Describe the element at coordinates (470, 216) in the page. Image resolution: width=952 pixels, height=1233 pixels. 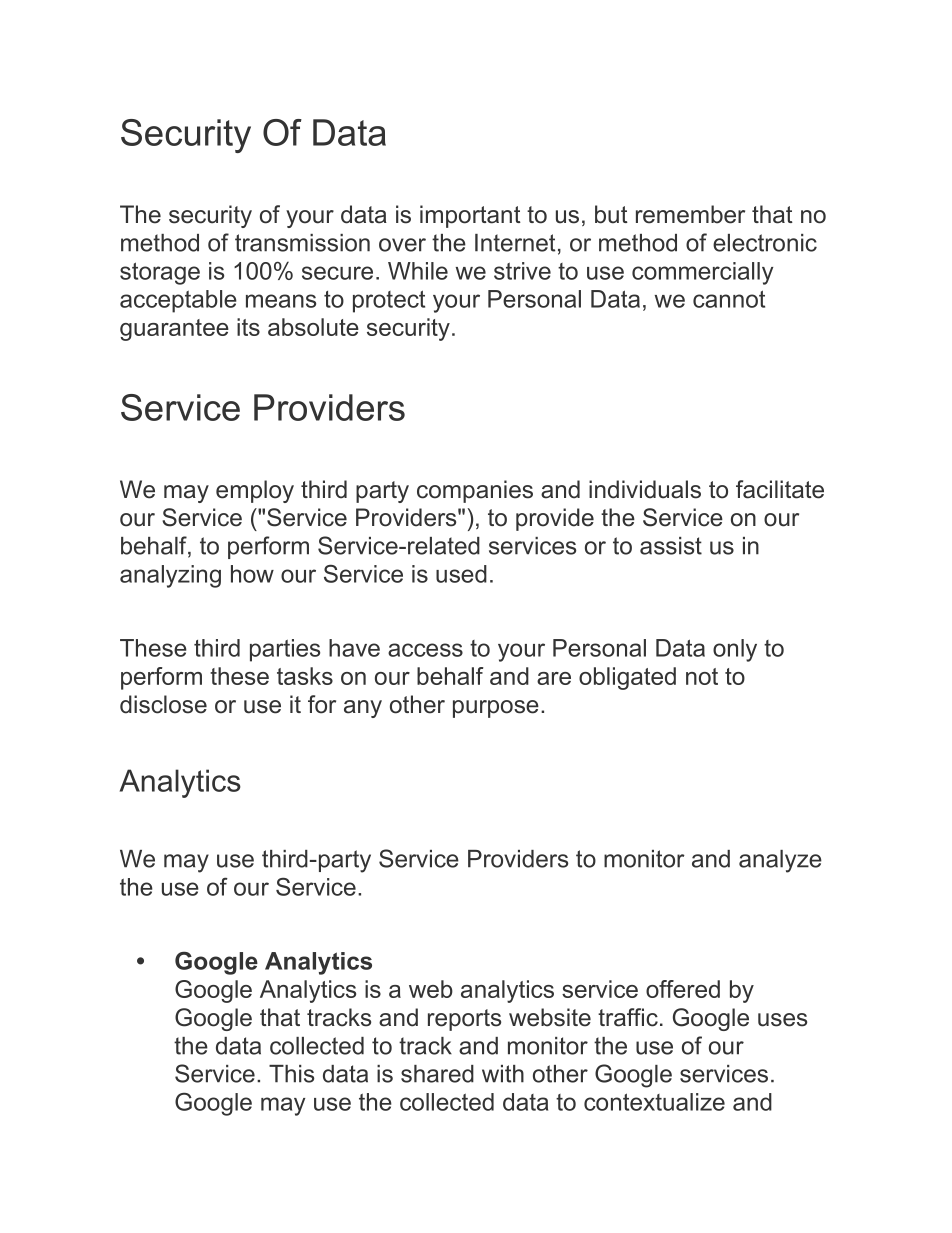
I see `important` at that location.
